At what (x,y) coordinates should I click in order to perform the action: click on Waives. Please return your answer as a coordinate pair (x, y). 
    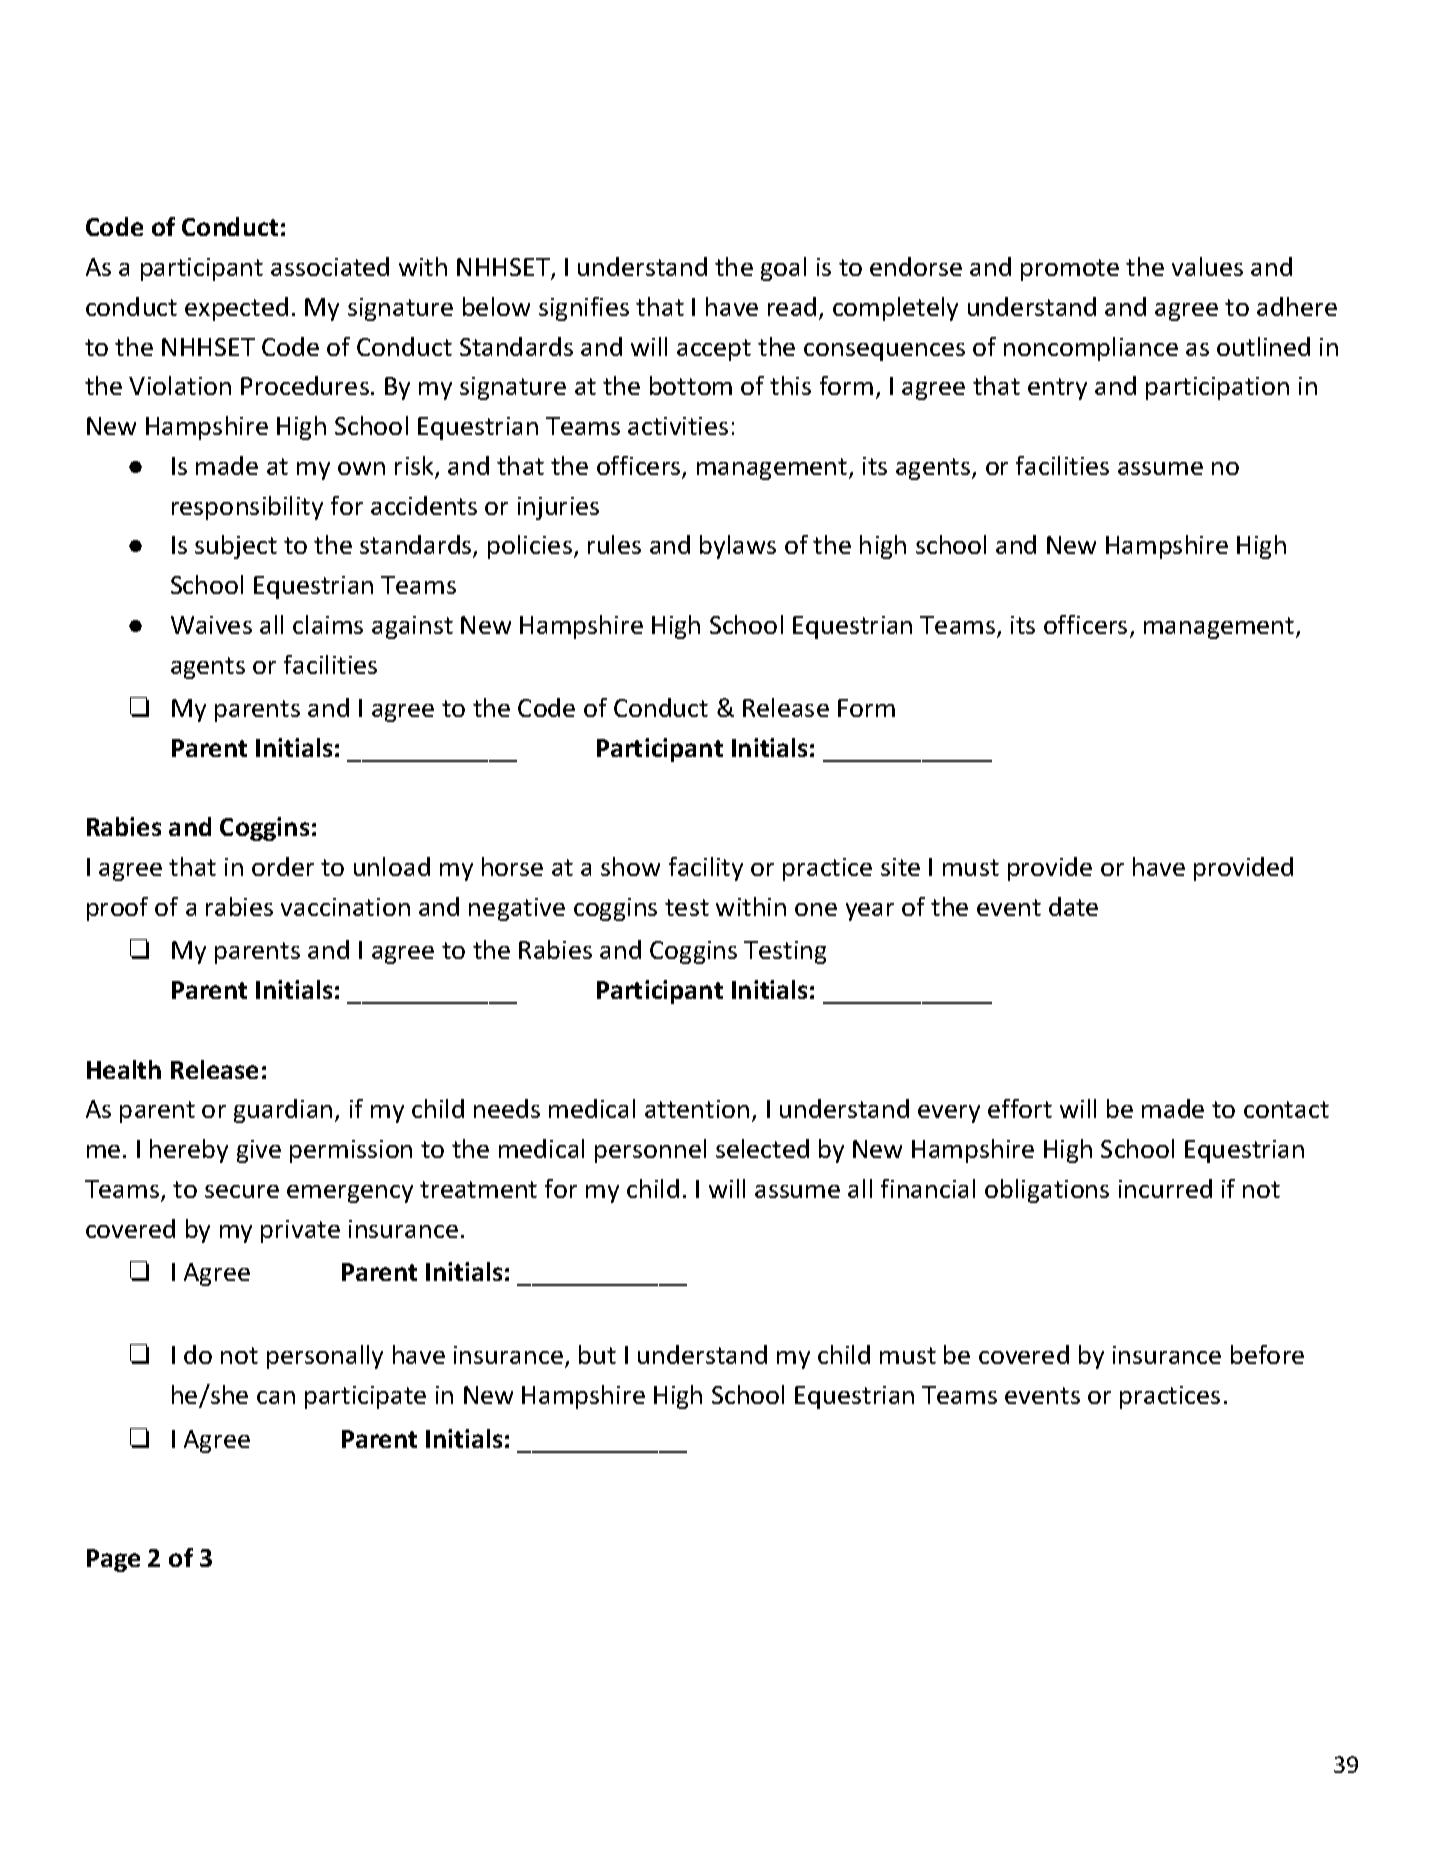
    Looking at the image, I should click on (211, 625).
